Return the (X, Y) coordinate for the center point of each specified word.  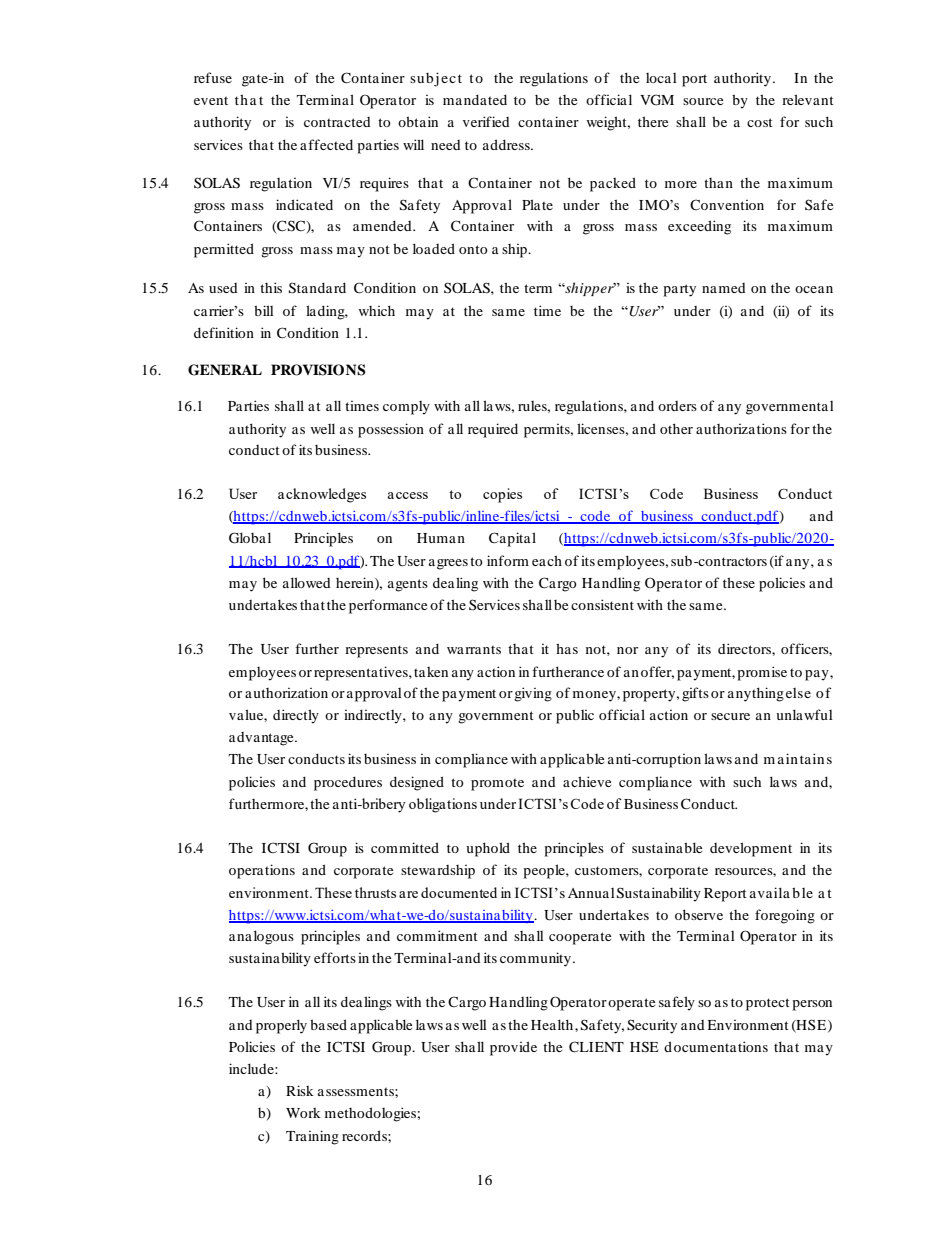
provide (513, 1048)
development (751, 849)
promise (762, 673)
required (493, 430)
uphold (488, 849)
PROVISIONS (318, 370)
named (724, 288)
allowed (307, 582)
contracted (337, 122)
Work (303, 1113)
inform (508, 560)
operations (262, 871)
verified (486, 121)
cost (760, 122)
